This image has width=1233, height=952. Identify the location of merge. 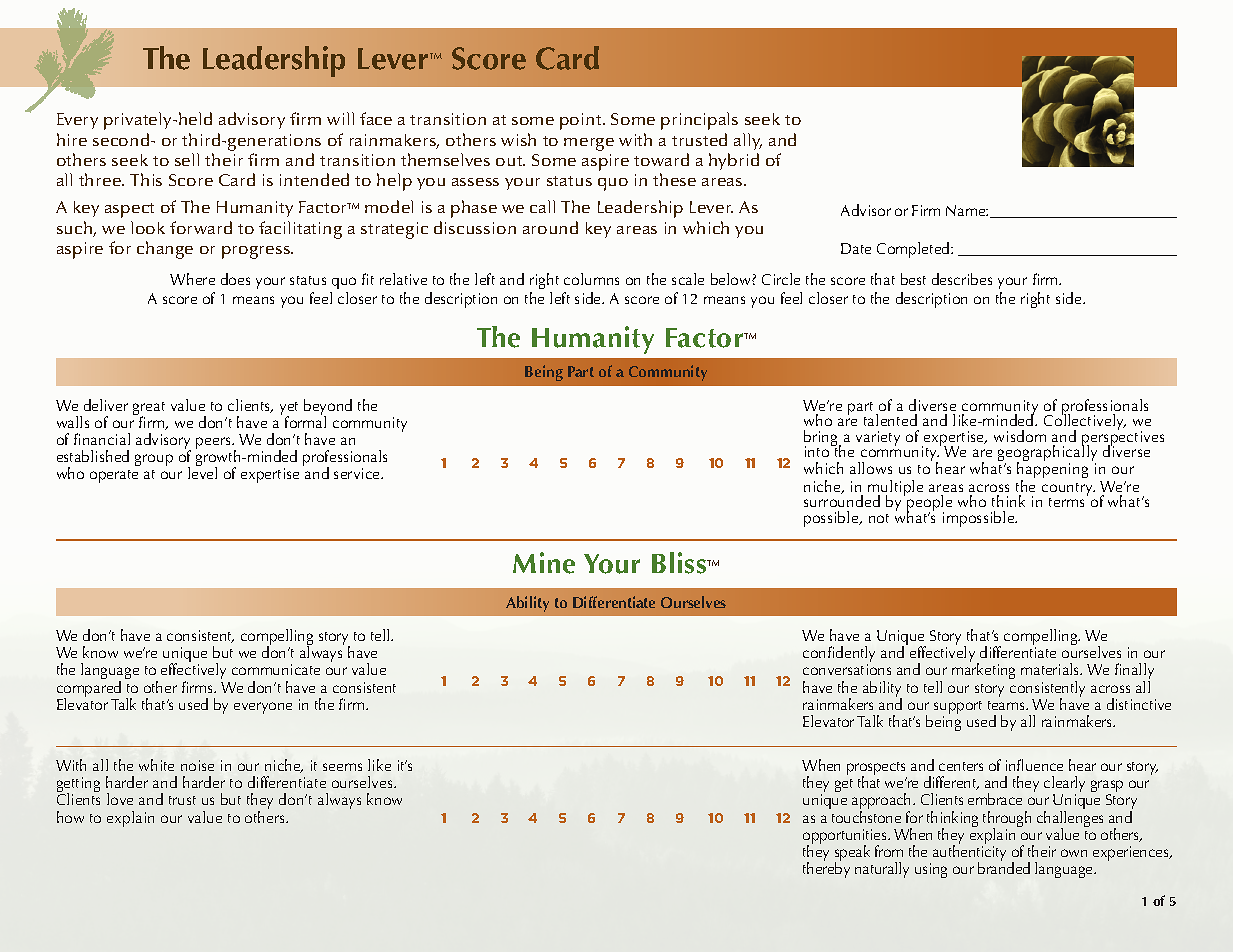
(589, 144).
